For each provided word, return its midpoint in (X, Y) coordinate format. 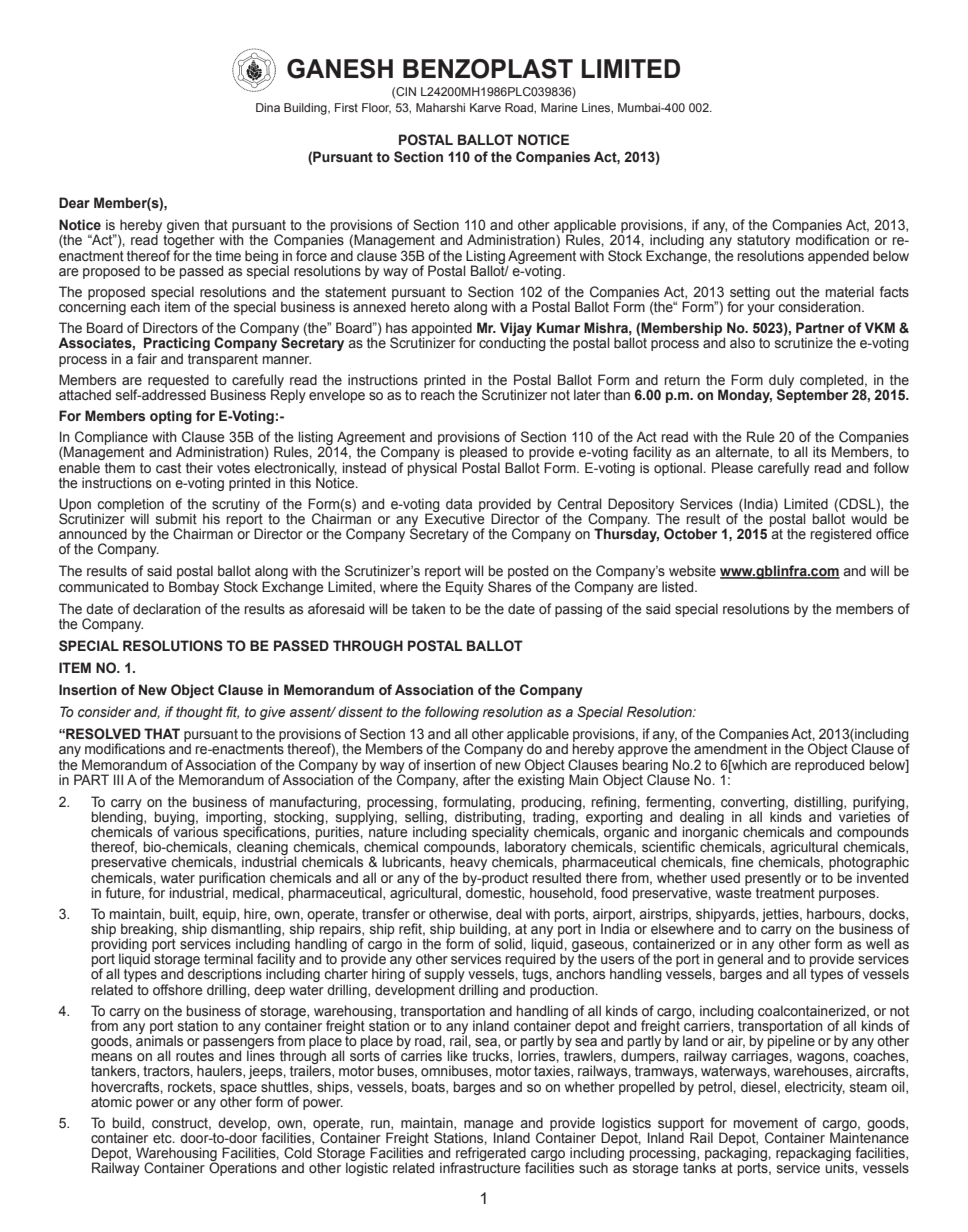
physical (432, 469)
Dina (268, 107)
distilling (819, 804)
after (477, 779)
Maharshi (440, 107)
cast (168, 468)
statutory (763, 243)
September (812, 395)
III (118, 779)
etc (163, 1138)
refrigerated (491, 1155)
